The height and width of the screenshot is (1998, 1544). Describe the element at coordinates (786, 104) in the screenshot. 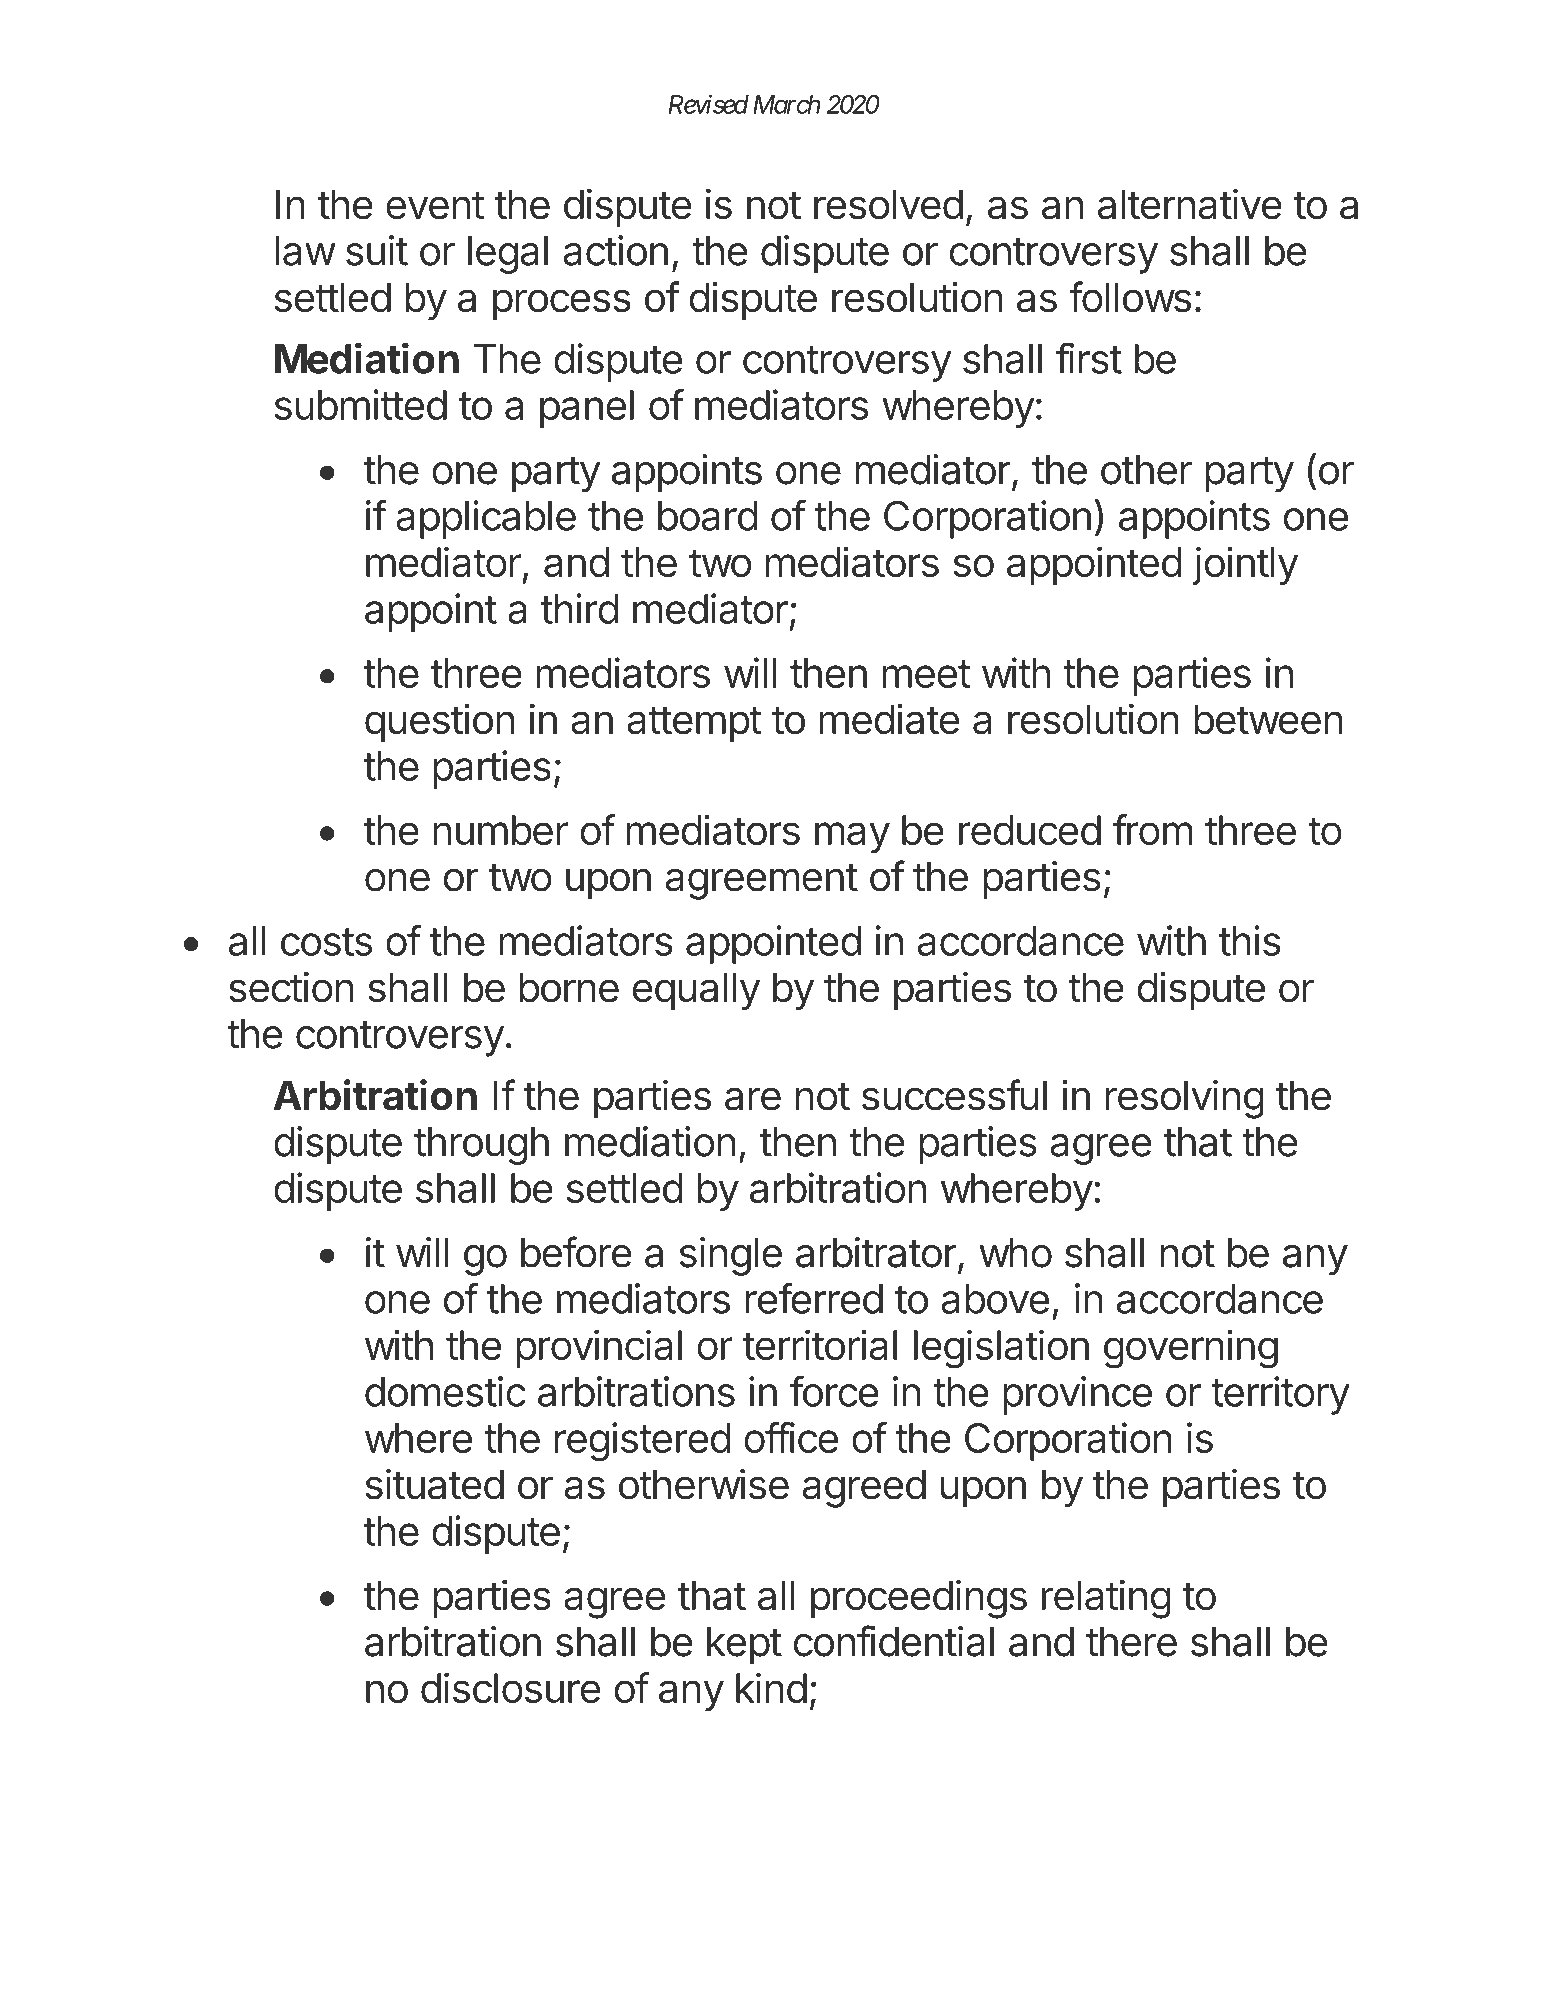

I see `March` at that location.
